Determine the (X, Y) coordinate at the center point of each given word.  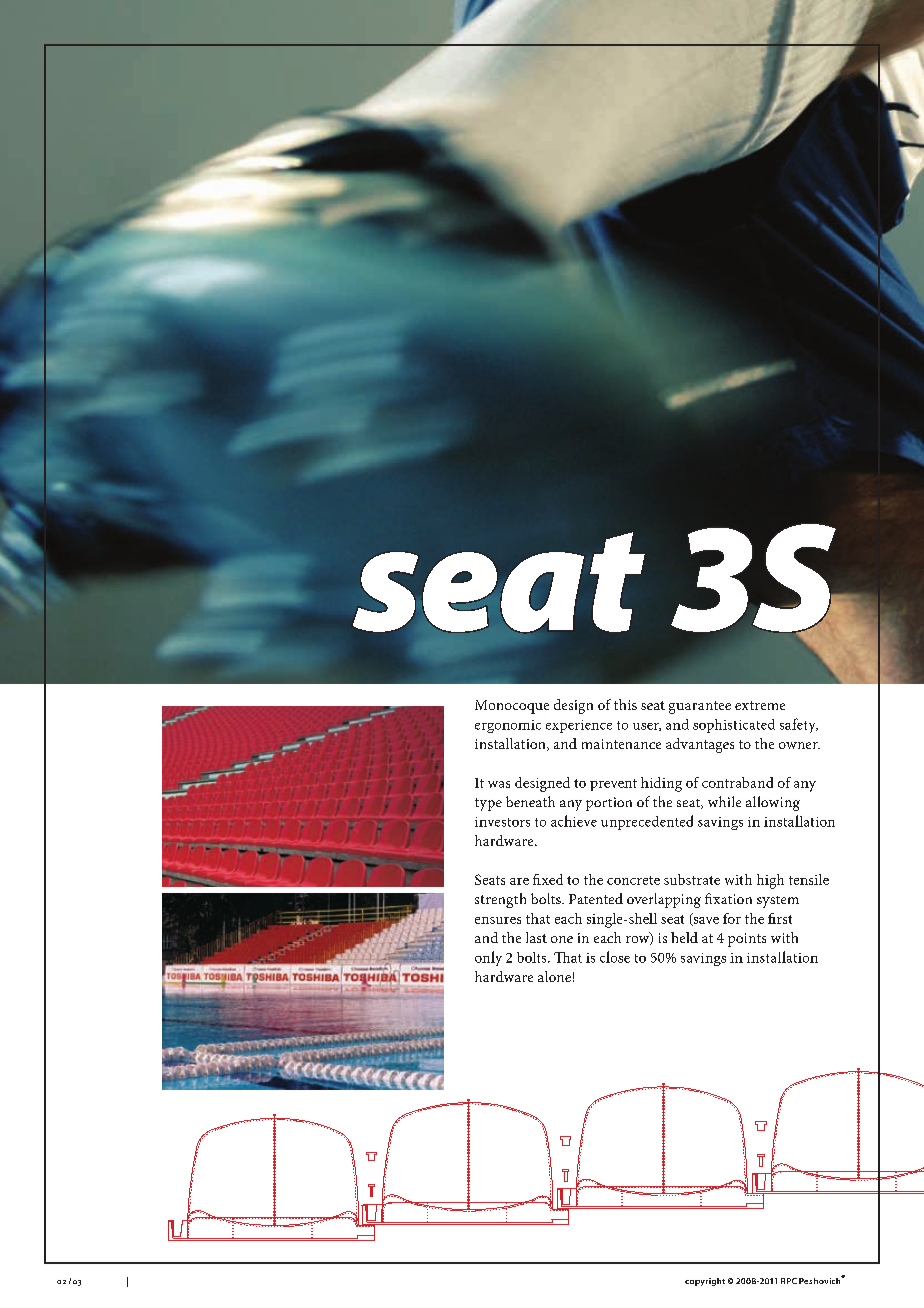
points (747, 940)
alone (554, 976)
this (625, 704)
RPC (789, 1281)
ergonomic (508, 726)
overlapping (664, 900)
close (615, 957)
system (778, 902)
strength (500, 900)
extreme (760, 705)
